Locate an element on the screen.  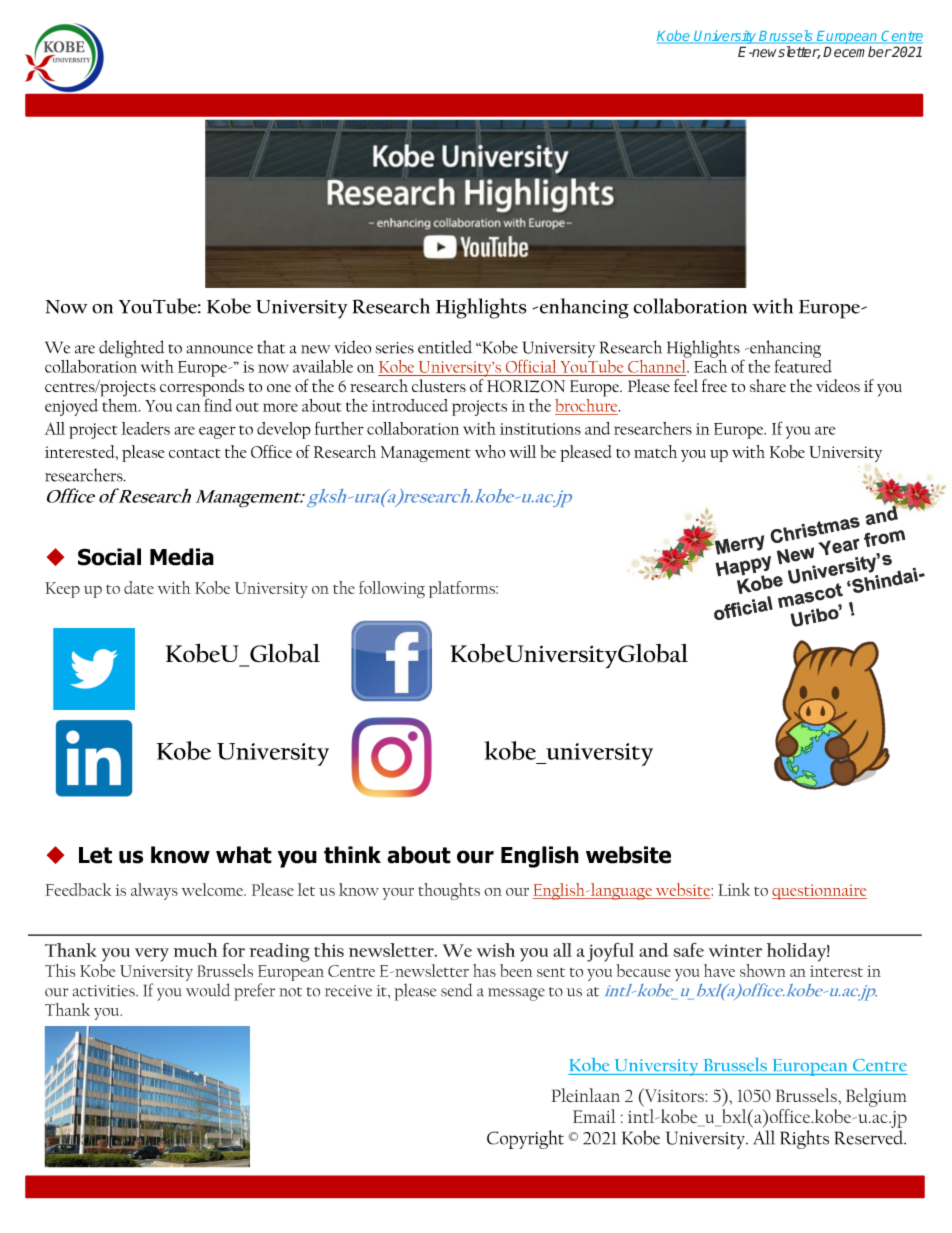
what is located at coordinates (244, 855).
